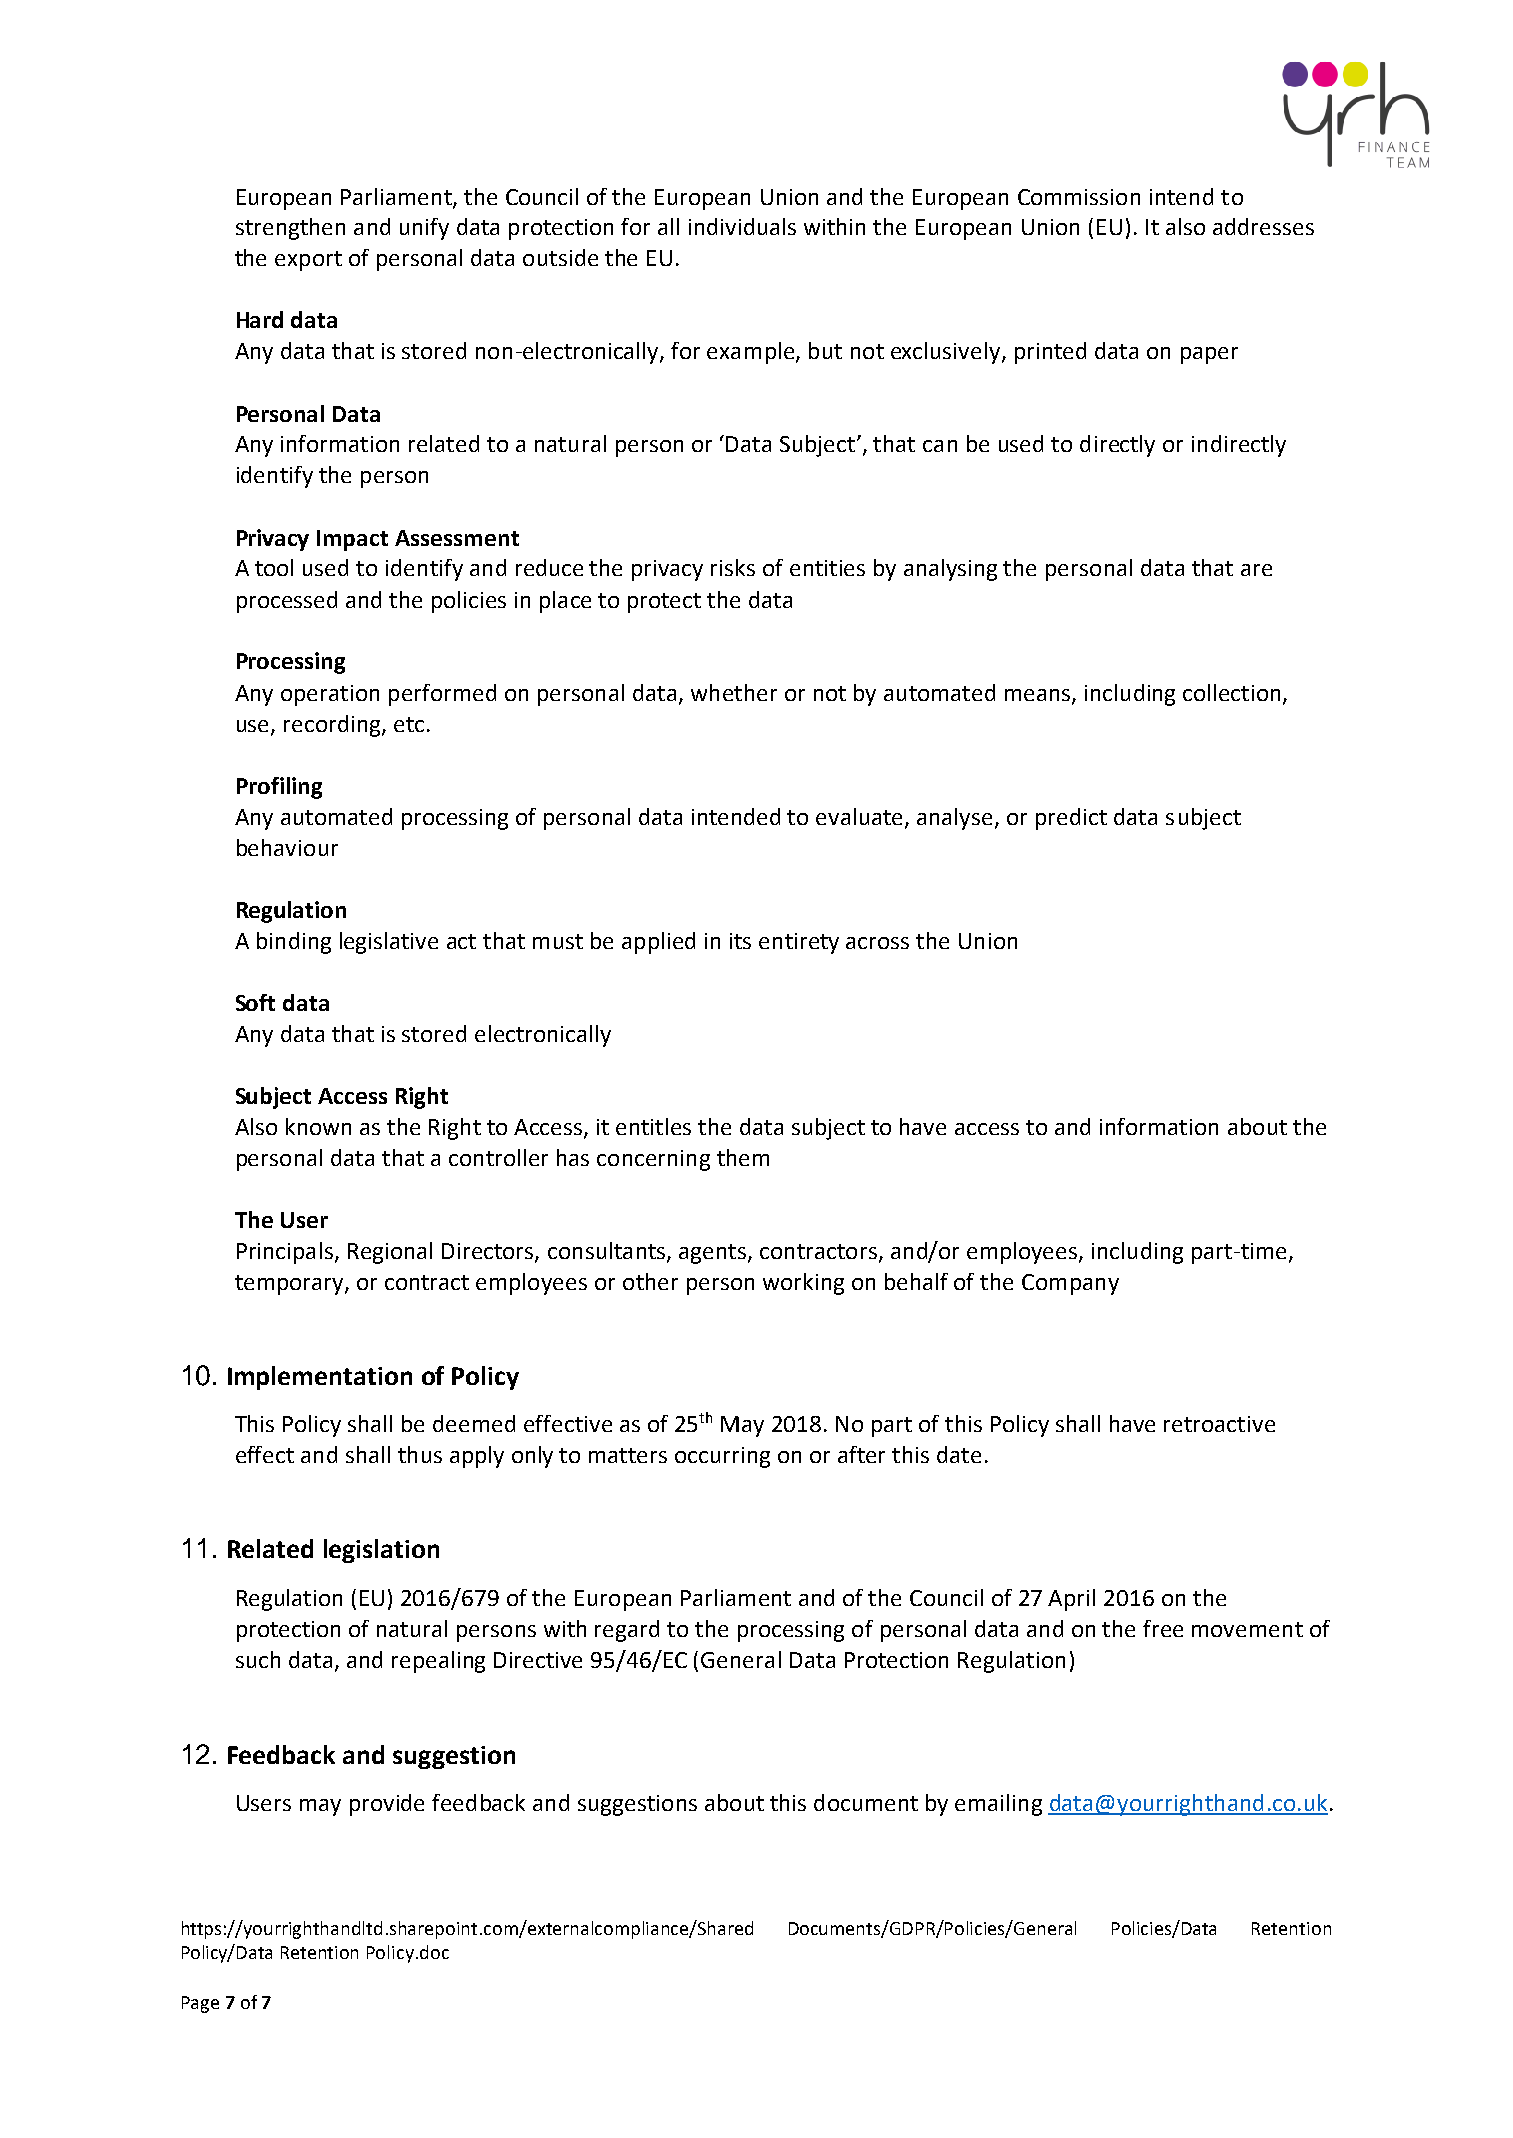  Describe the element at coordinates (1231, 692) in the document. I see `collection` at that location.
